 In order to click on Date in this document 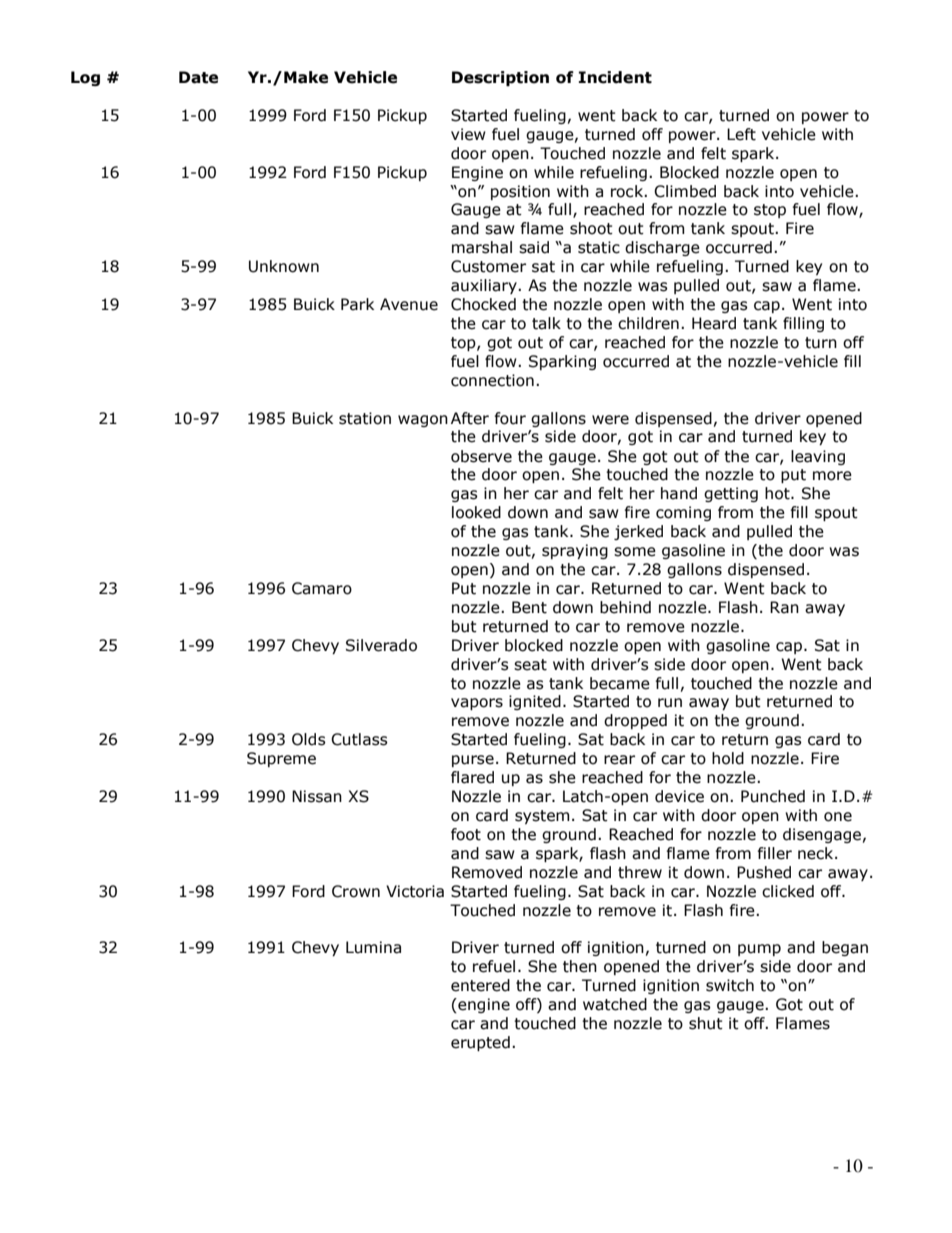, I will do `click(198, 77)`.
